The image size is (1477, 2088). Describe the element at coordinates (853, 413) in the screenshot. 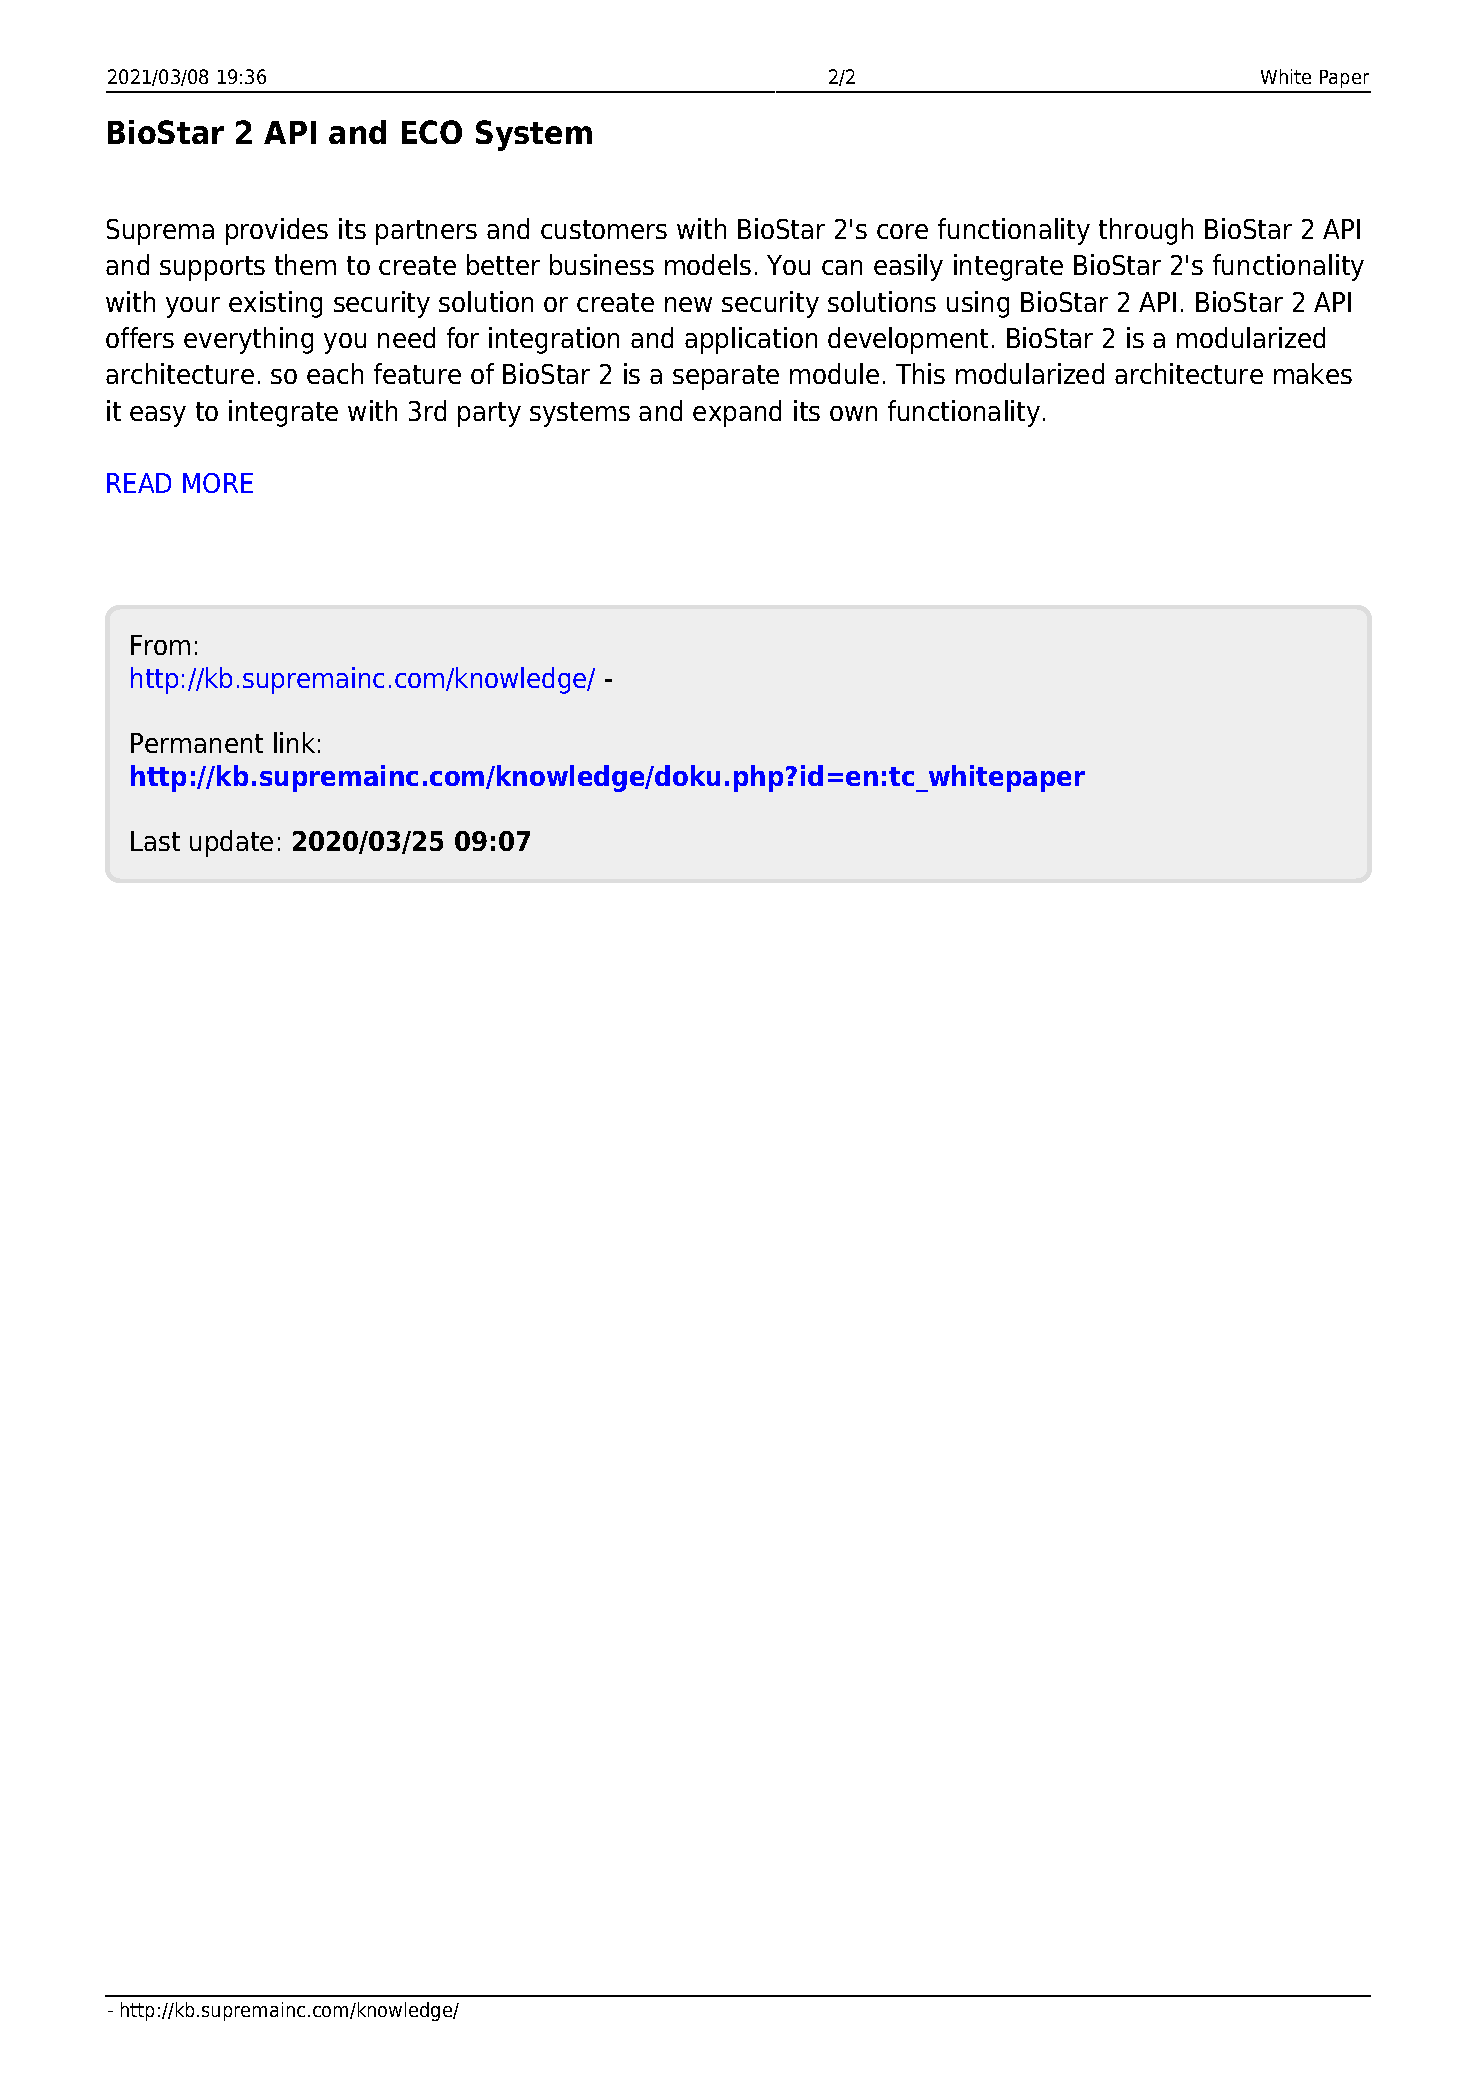

I see `own` at that location.
